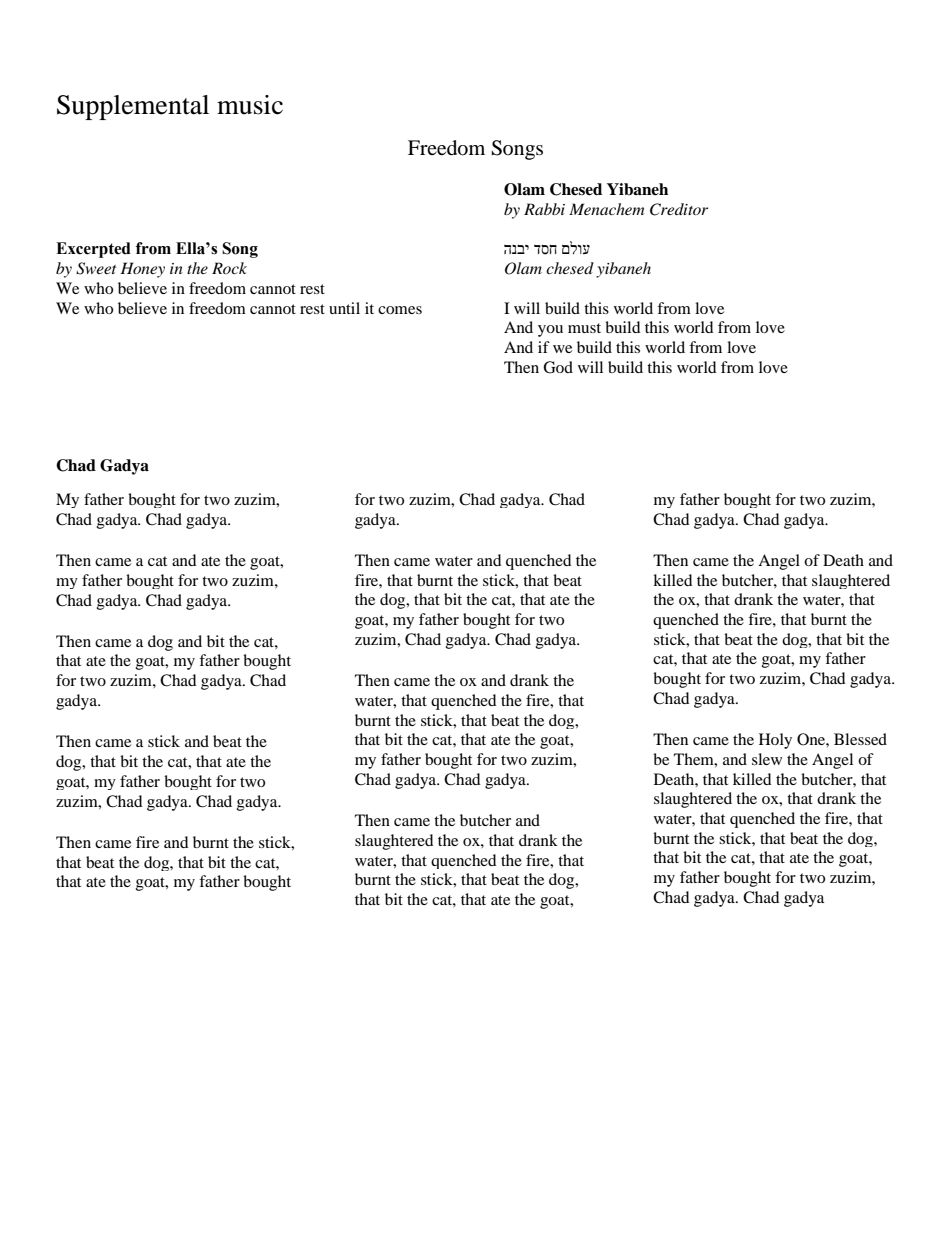 This screenshot has height=1233, width=952. Describe the element at coordinates (584, 328) in the screenshot. I see `must` at that location.
